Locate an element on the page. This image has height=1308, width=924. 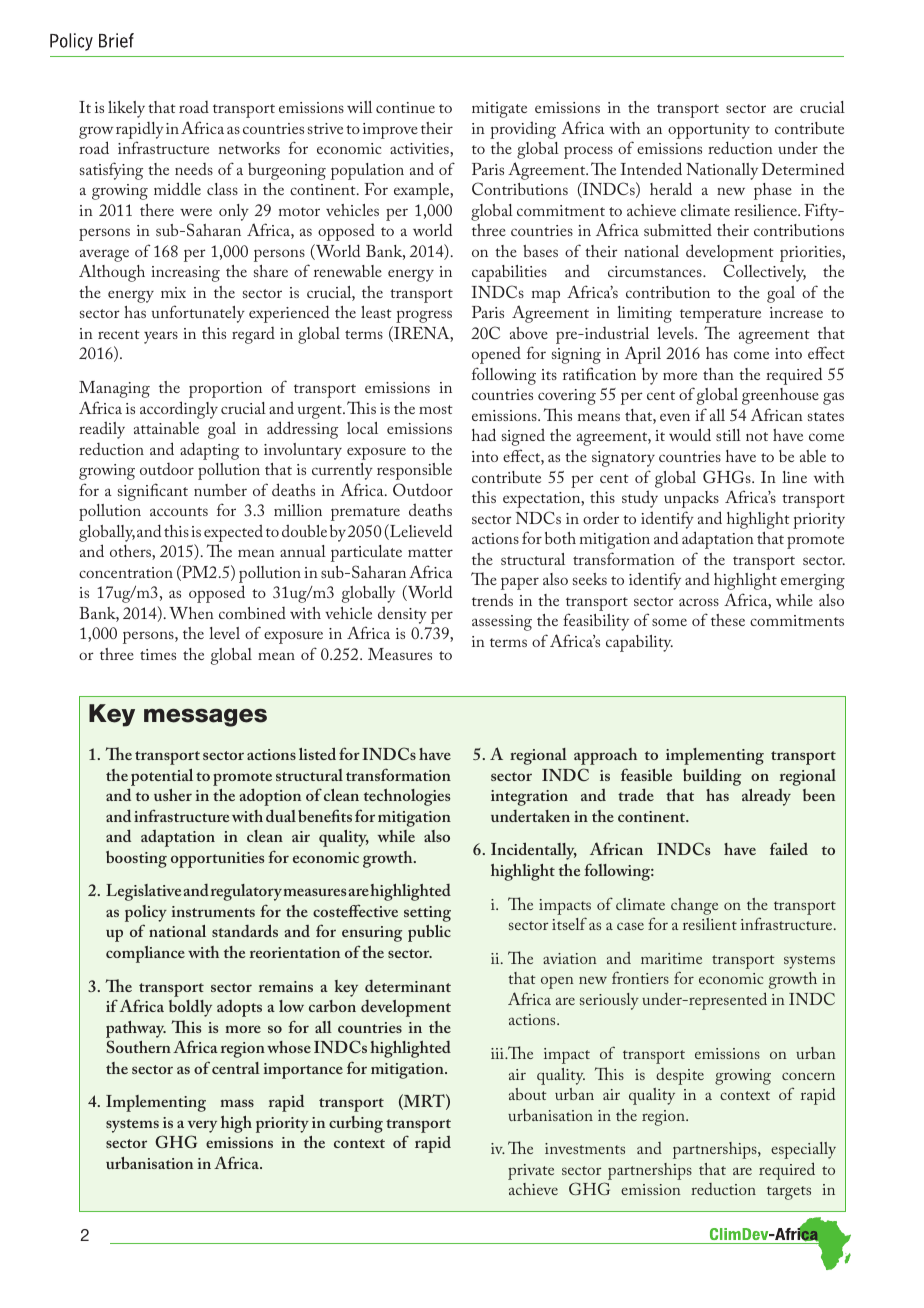
responsible is located at coordinates (414, 471).
